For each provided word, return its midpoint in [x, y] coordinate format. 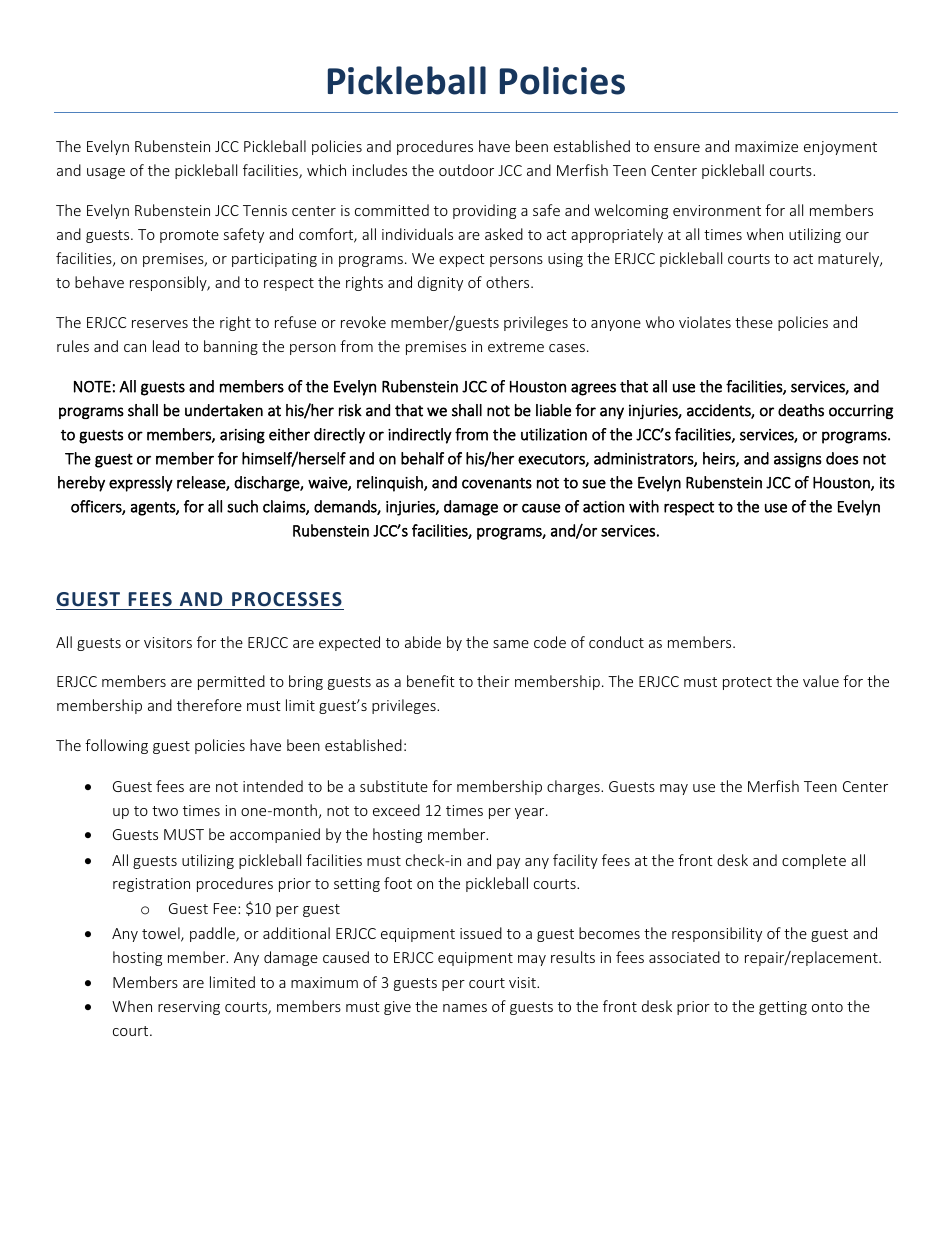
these [754, 322]
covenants [497, 483]
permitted [231, 682]
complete [814, 861]
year [531, 813]
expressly [141, 484]
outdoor [466, 170]
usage [106, 173]
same [511, 644]
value [821, 681]
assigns [798, 460]
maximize [766, 146]
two [165, 811]
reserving [189, 1008]
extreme [516, 347]
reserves [160, 324]
